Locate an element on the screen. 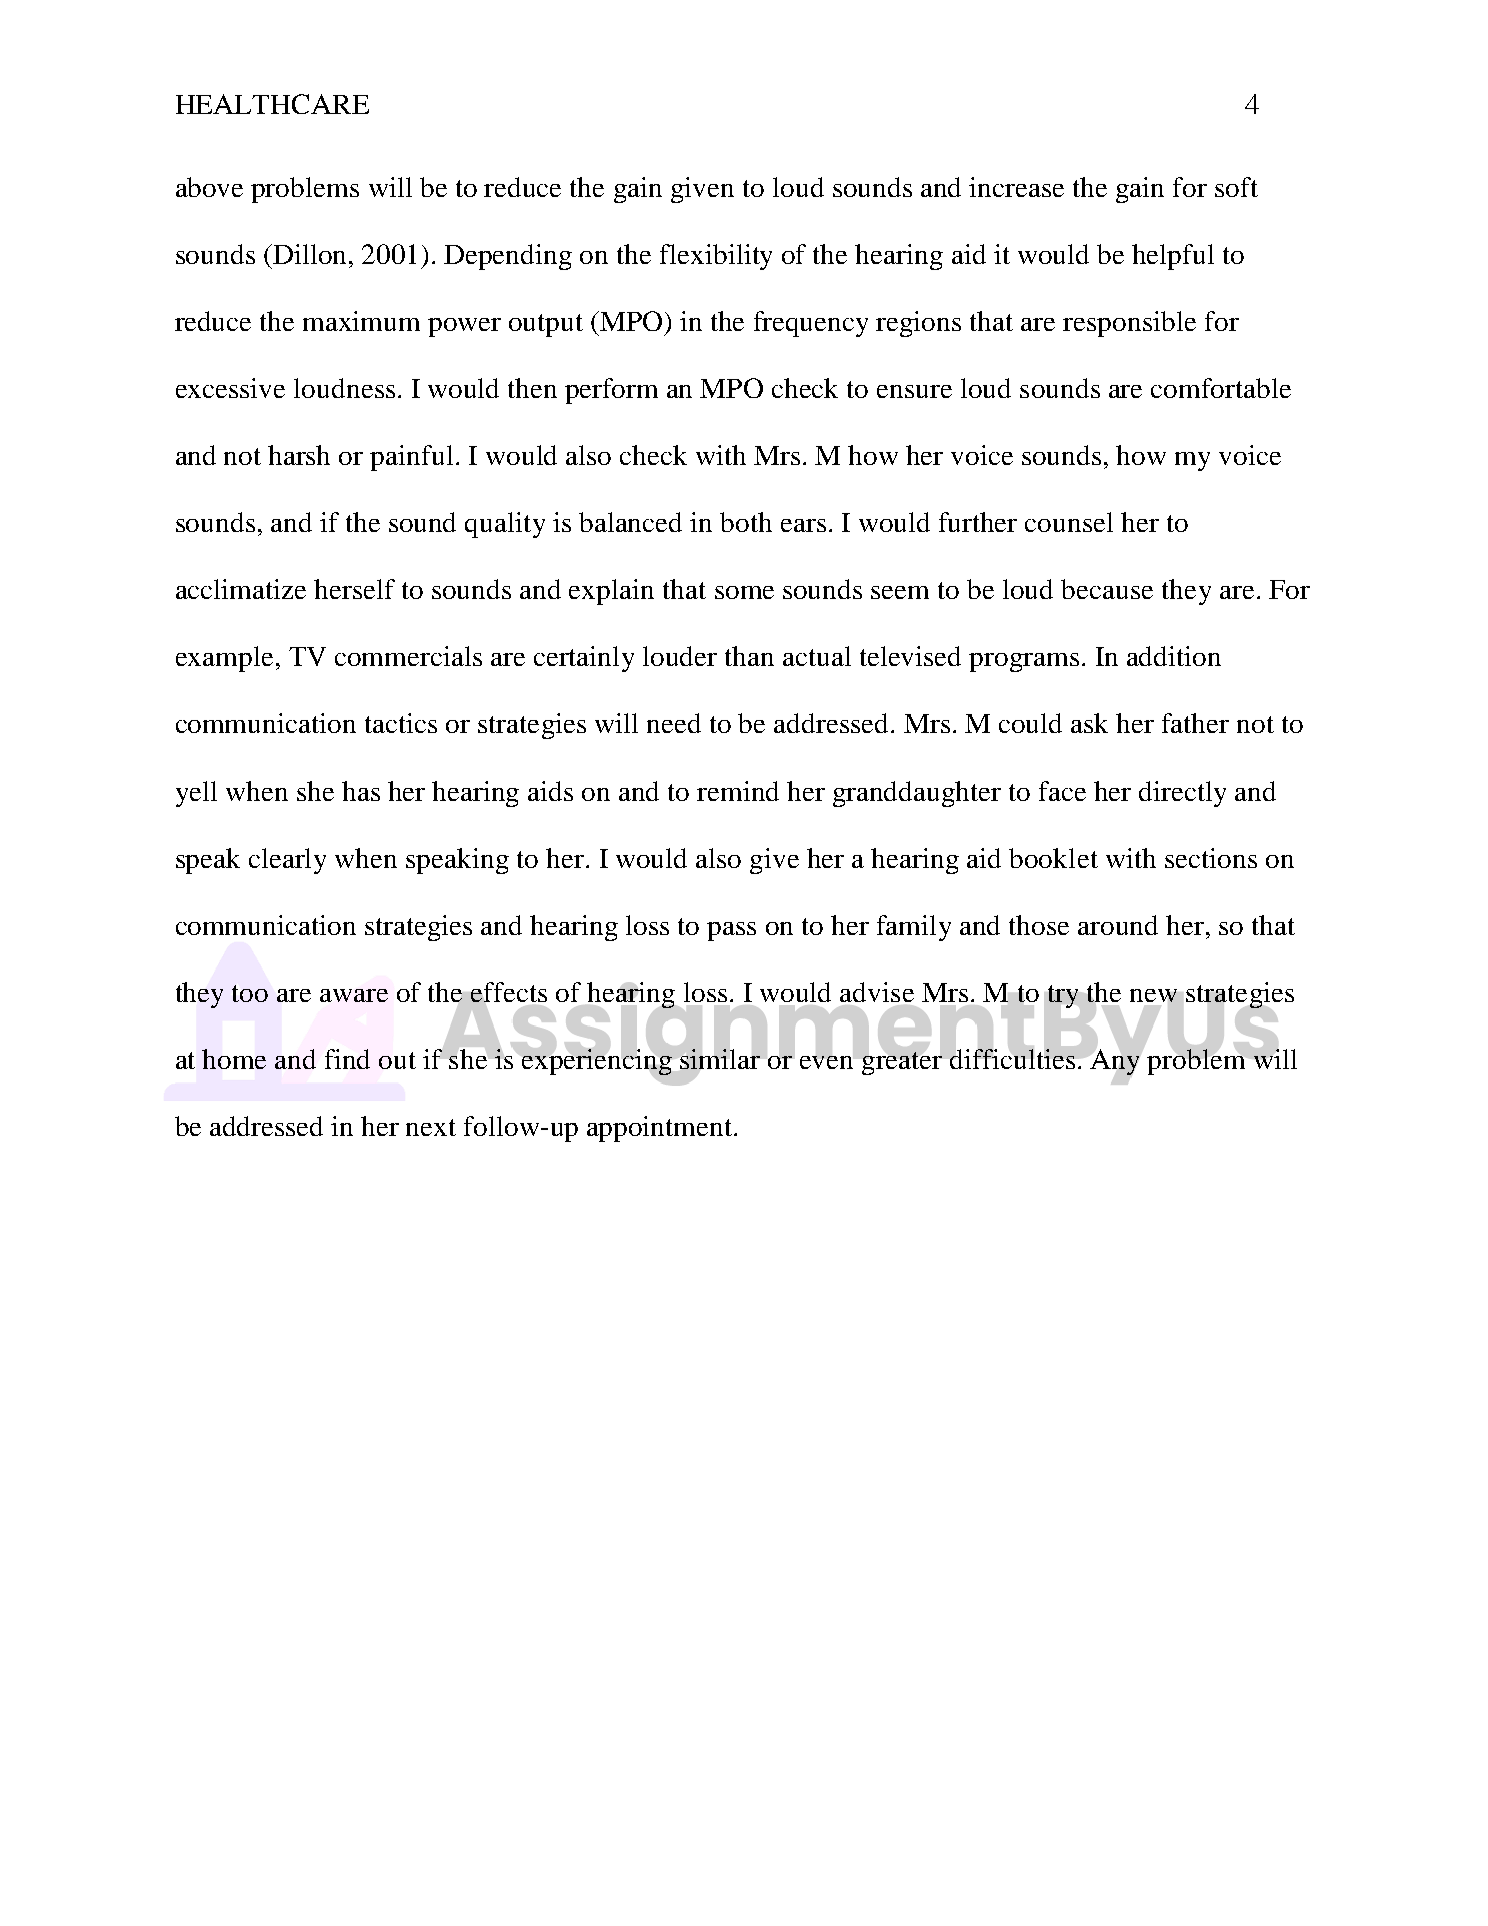 Image resolution: width=1488 pixels, height=1926 pixels. herself is located at coordinates (354, 589).
